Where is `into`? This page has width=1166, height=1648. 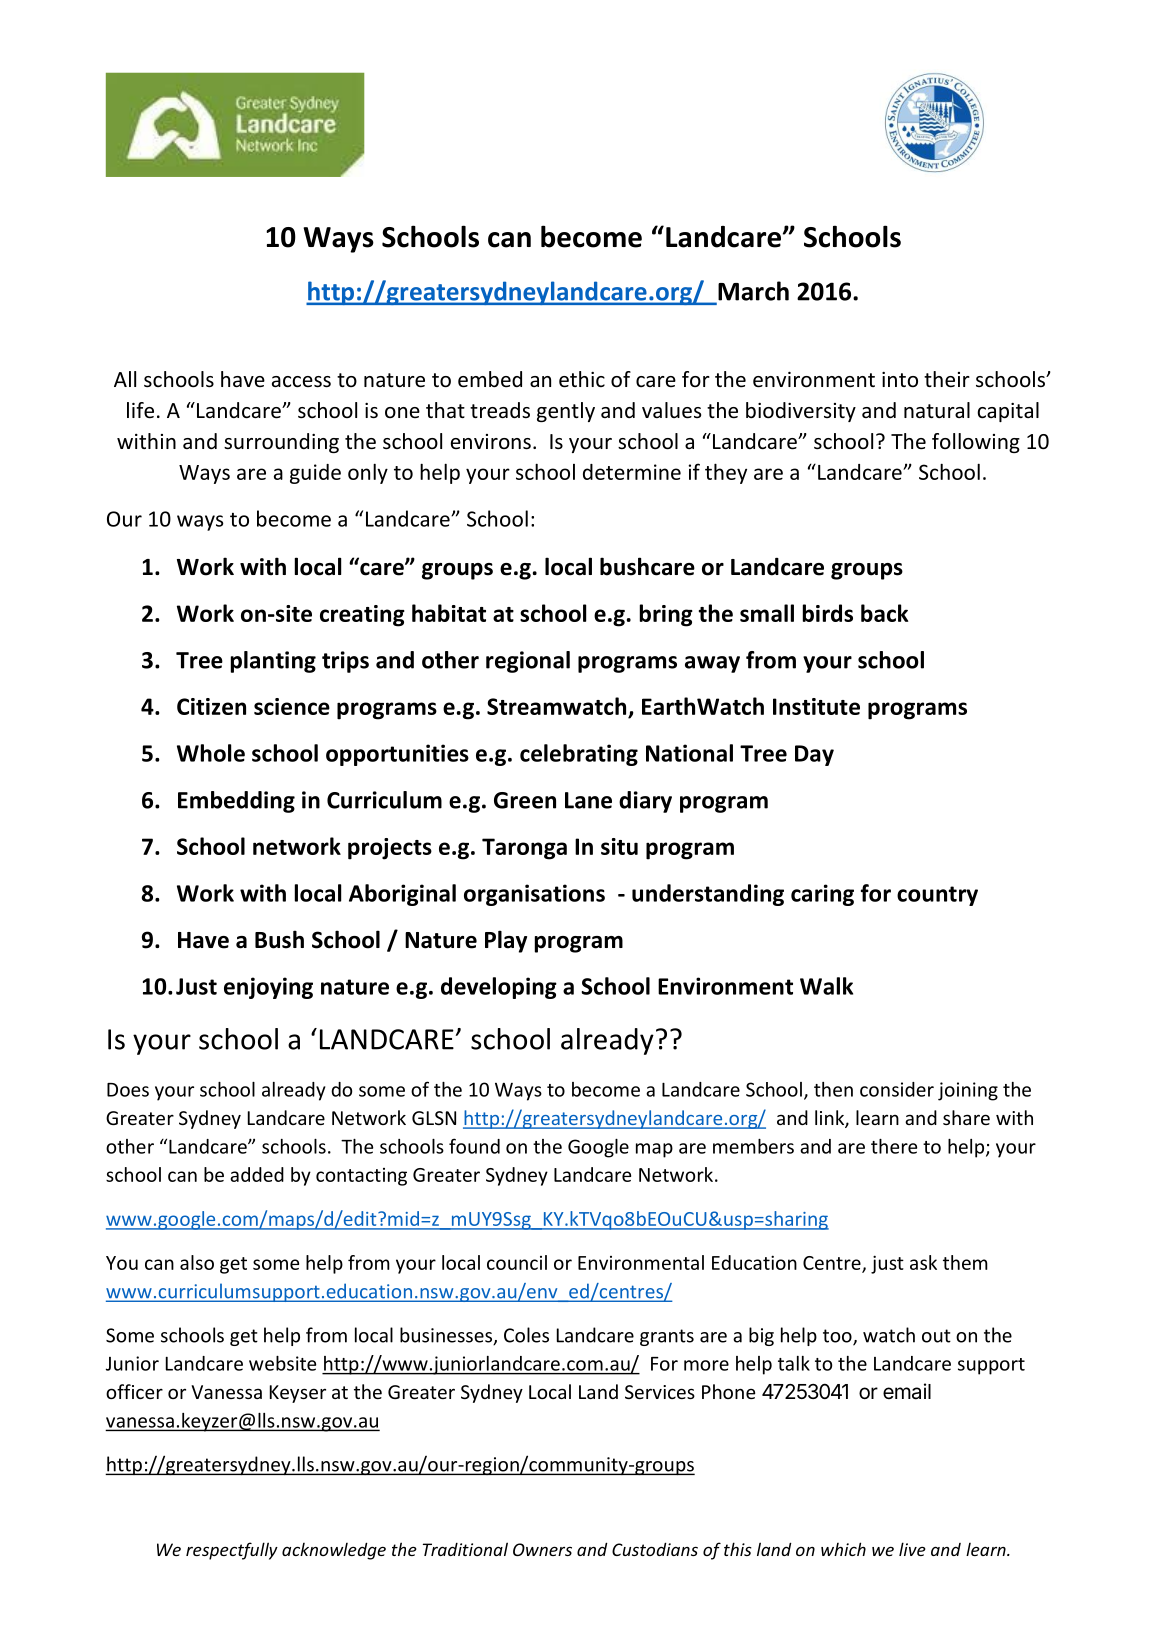 into is located at coordinates (900, 380).
